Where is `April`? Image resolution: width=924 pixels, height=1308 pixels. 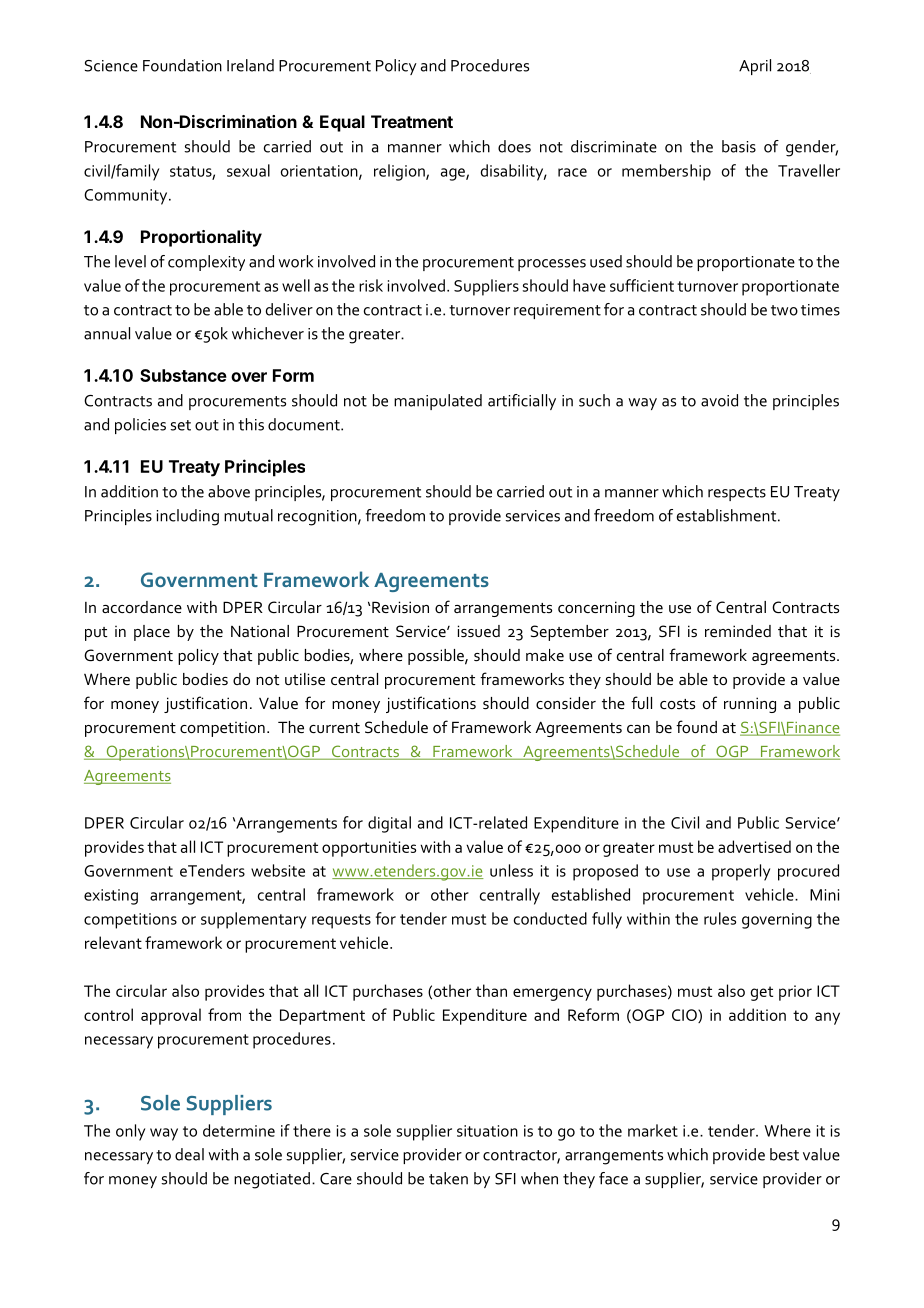 April is located at coordinates (755, 67).
